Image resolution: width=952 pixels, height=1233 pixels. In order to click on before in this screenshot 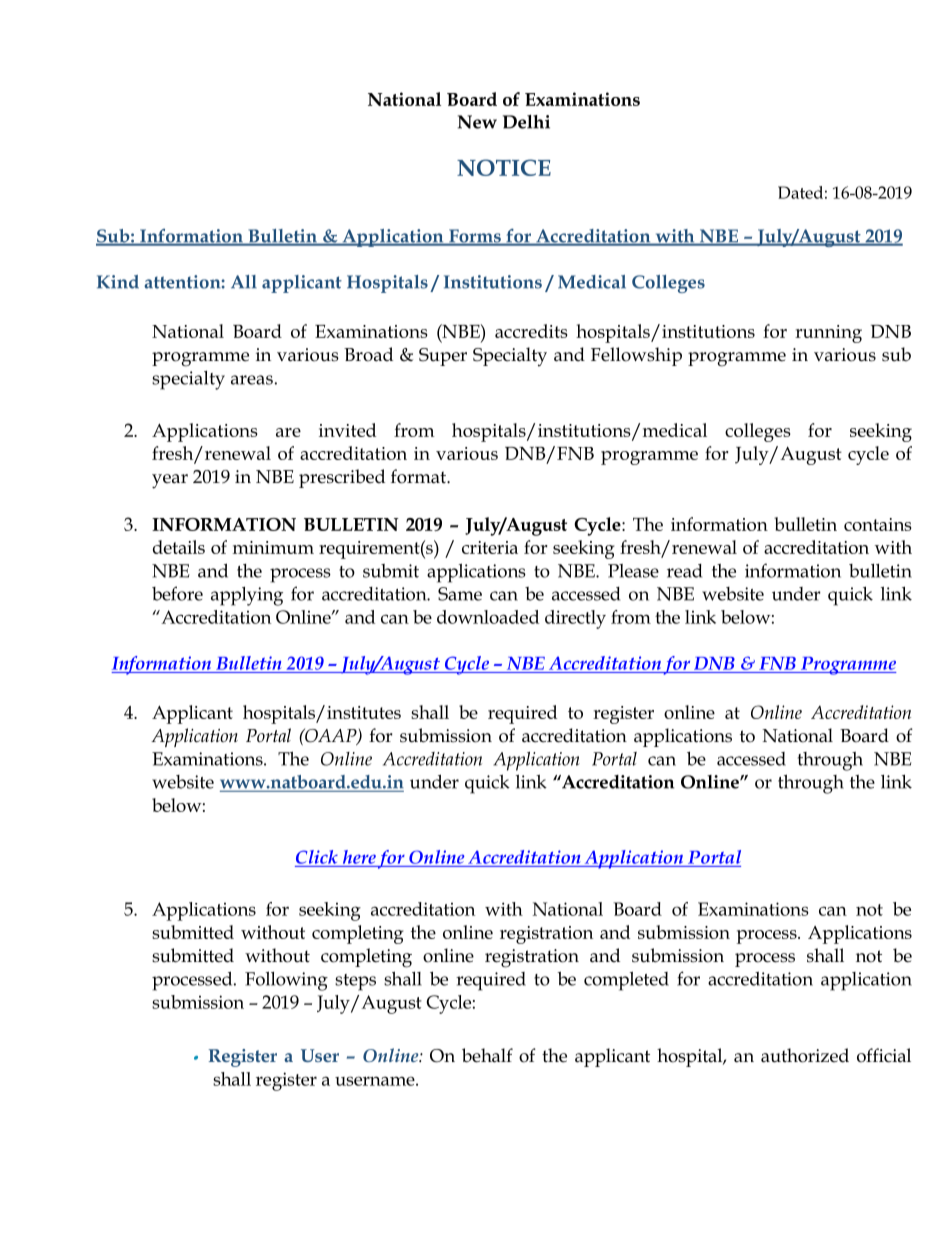, I will do `click(177, 593)`.
